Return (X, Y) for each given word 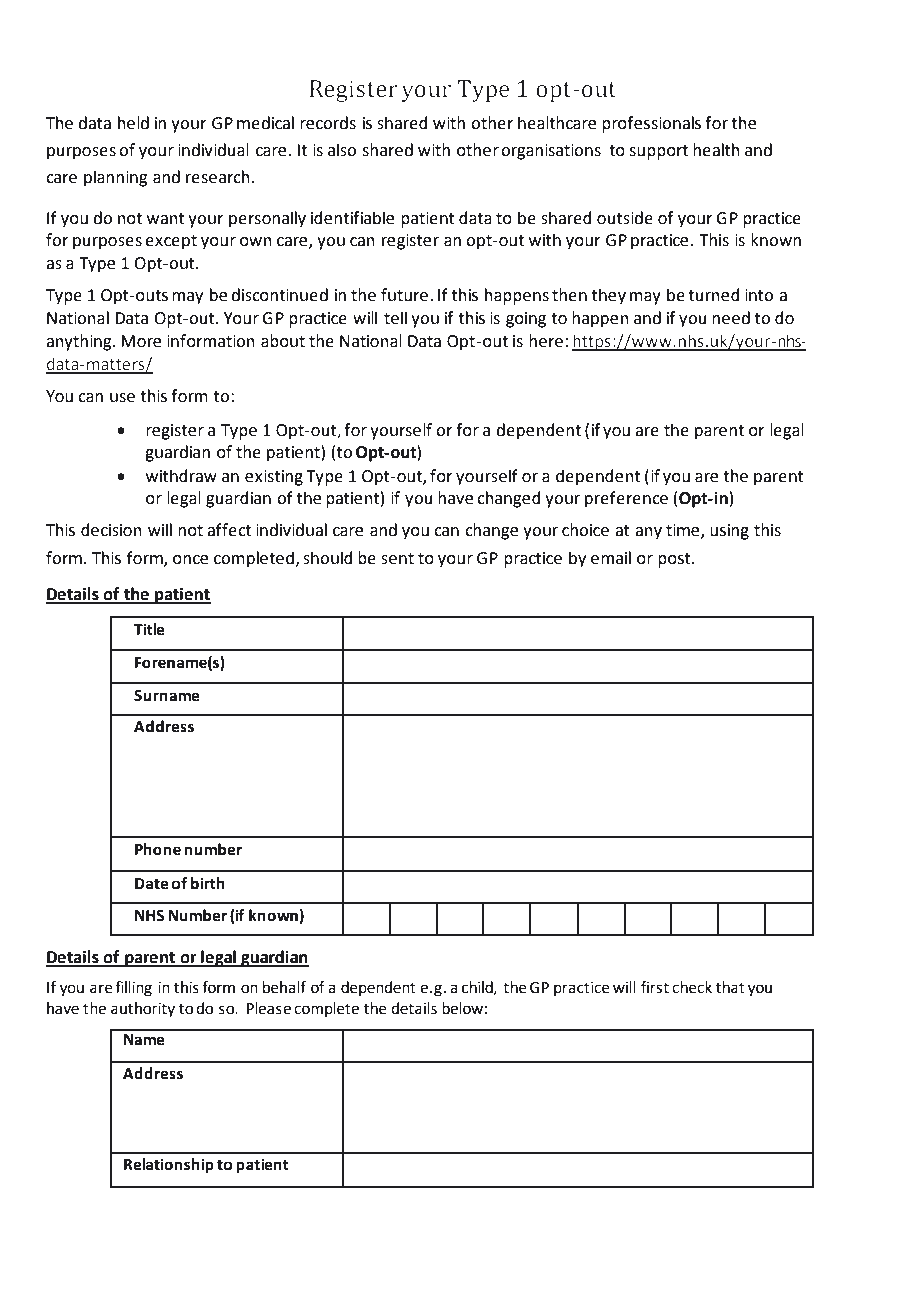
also (342, 150)
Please (269, 1008)
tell (395, 318)
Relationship (169, 1166)
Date (152, 884)
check (692, 987)
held (133, 123)
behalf (284, 987)
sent (397, 559)
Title (149, 629)
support (658, 152)
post (675, 560)
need (731, 318)
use (122, 398)
